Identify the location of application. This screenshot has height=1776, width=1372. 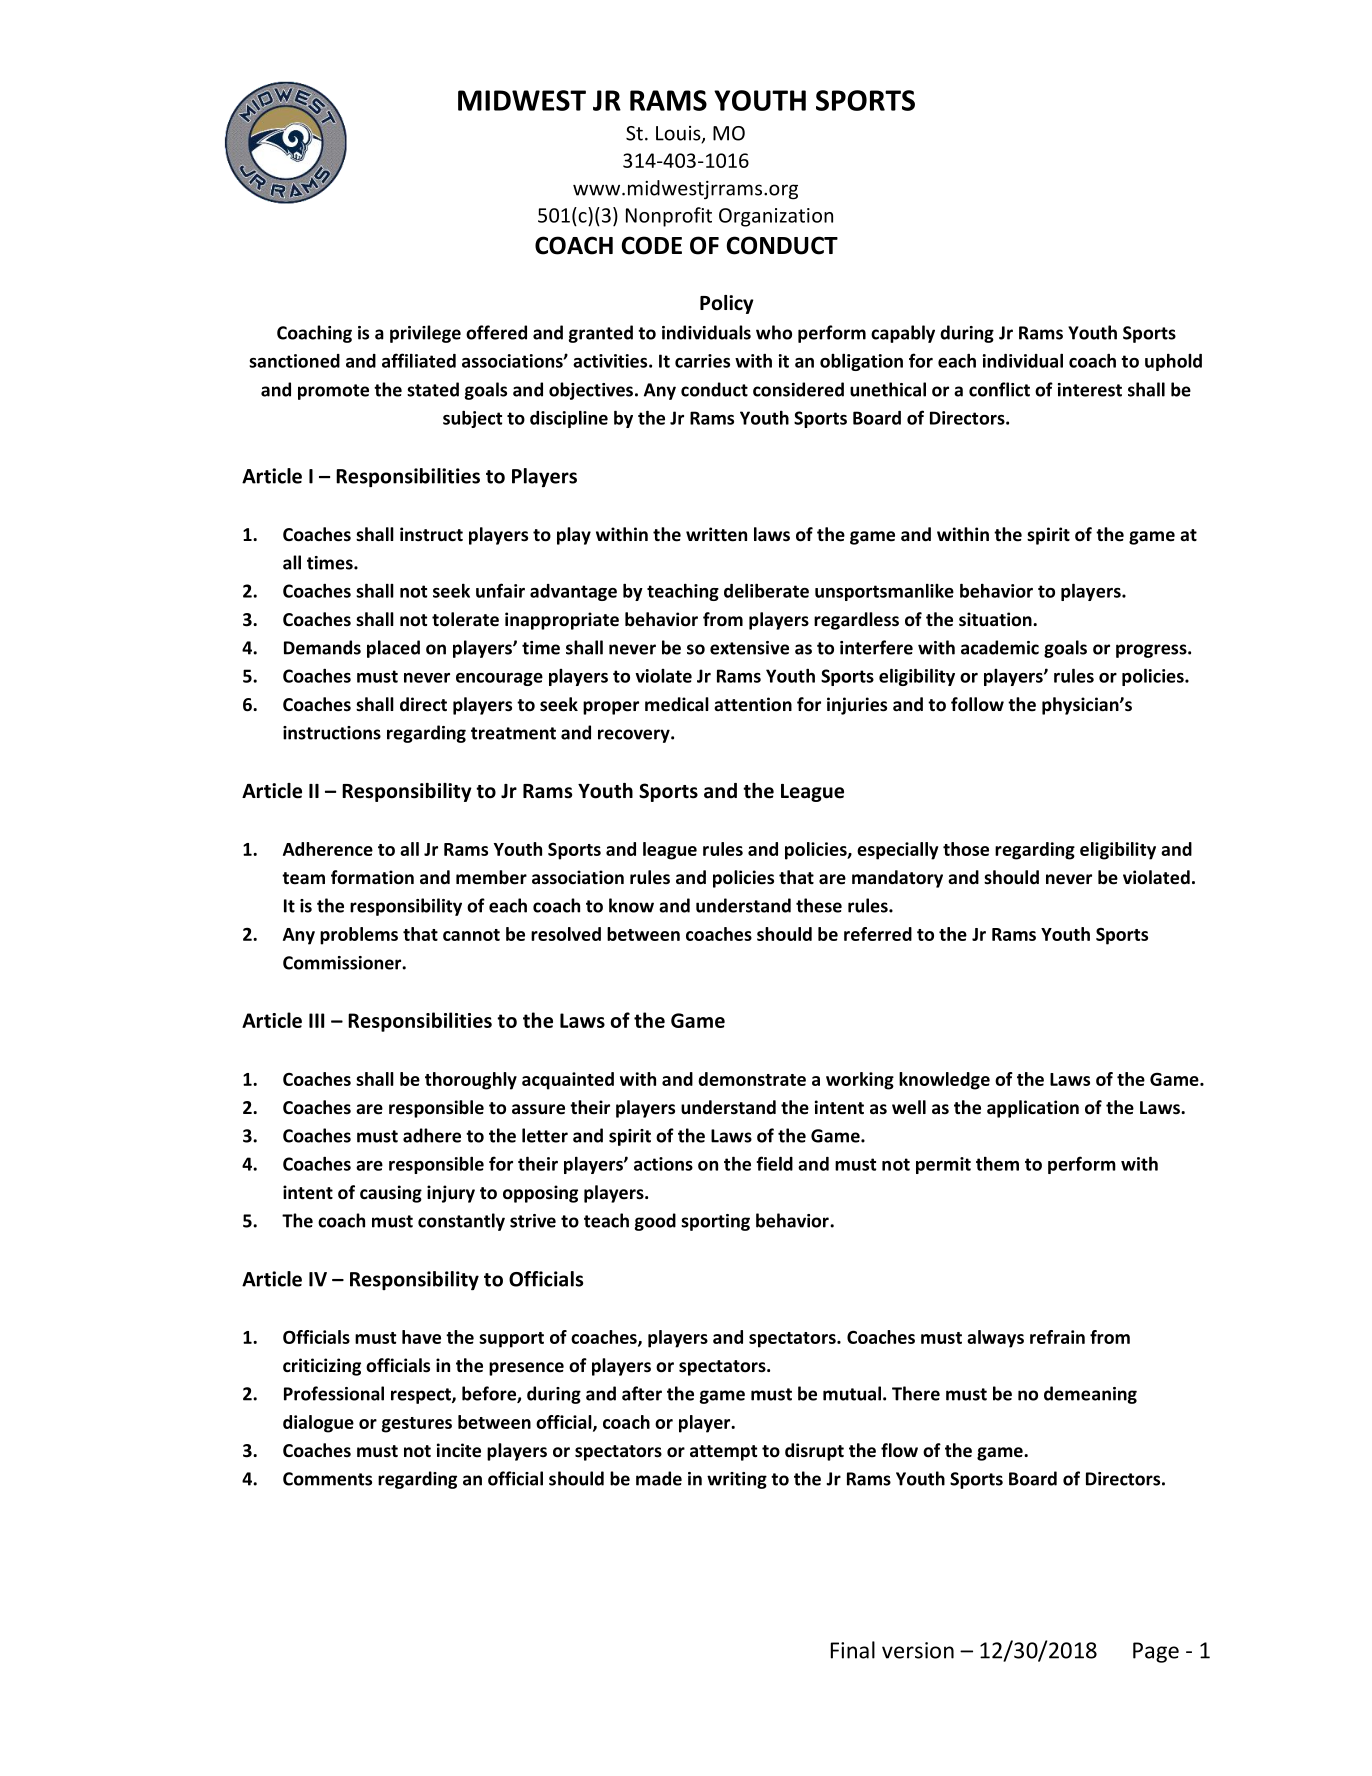
(1033, 1109).
